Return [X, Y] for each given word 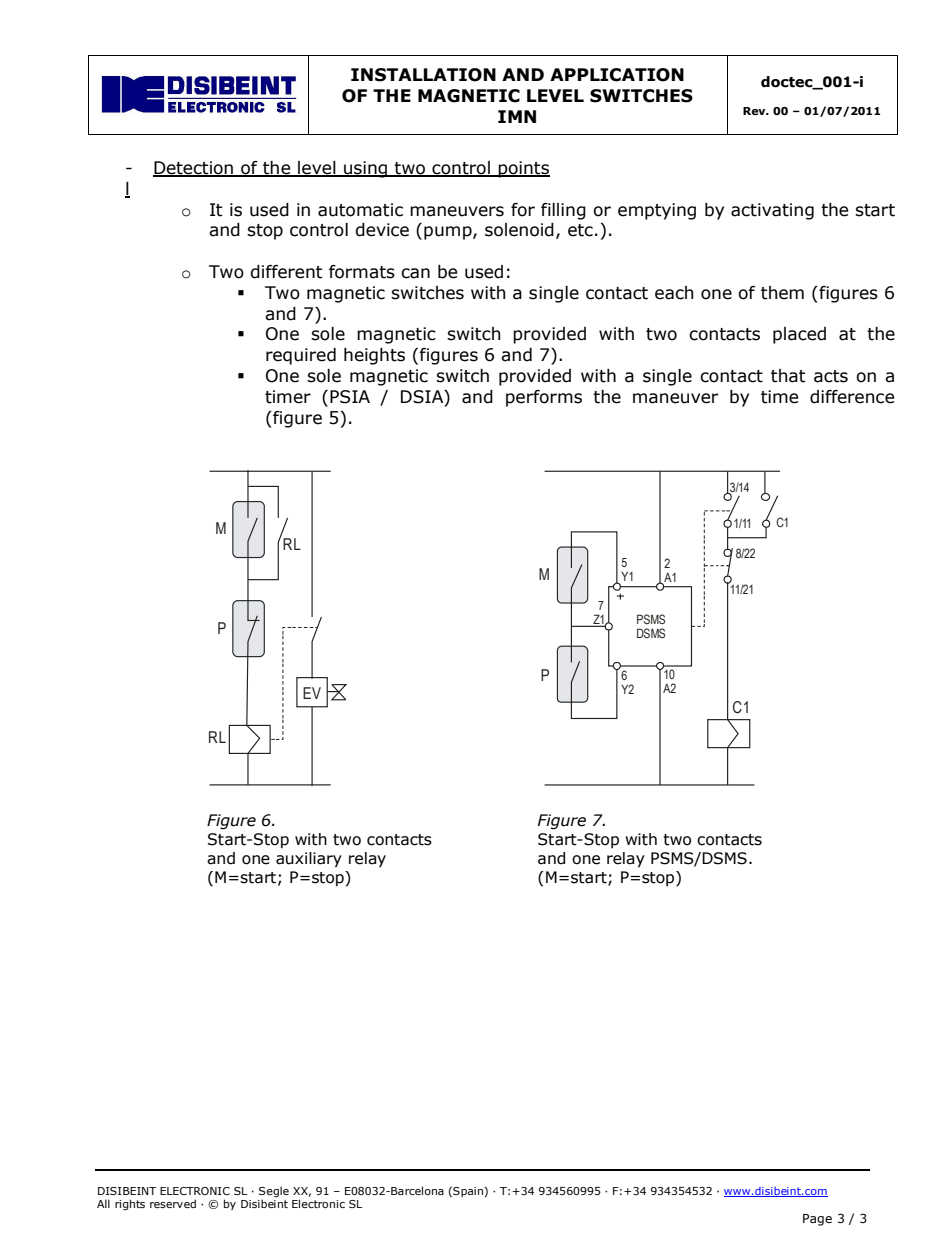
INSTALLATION [423, 75]
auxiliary [309, 859]
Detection [194, 169]
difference [852, 397]
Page [817, 1220]
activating [772, 211]
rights [130, 1205]
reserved [173, 1203]
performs [544, 398]
